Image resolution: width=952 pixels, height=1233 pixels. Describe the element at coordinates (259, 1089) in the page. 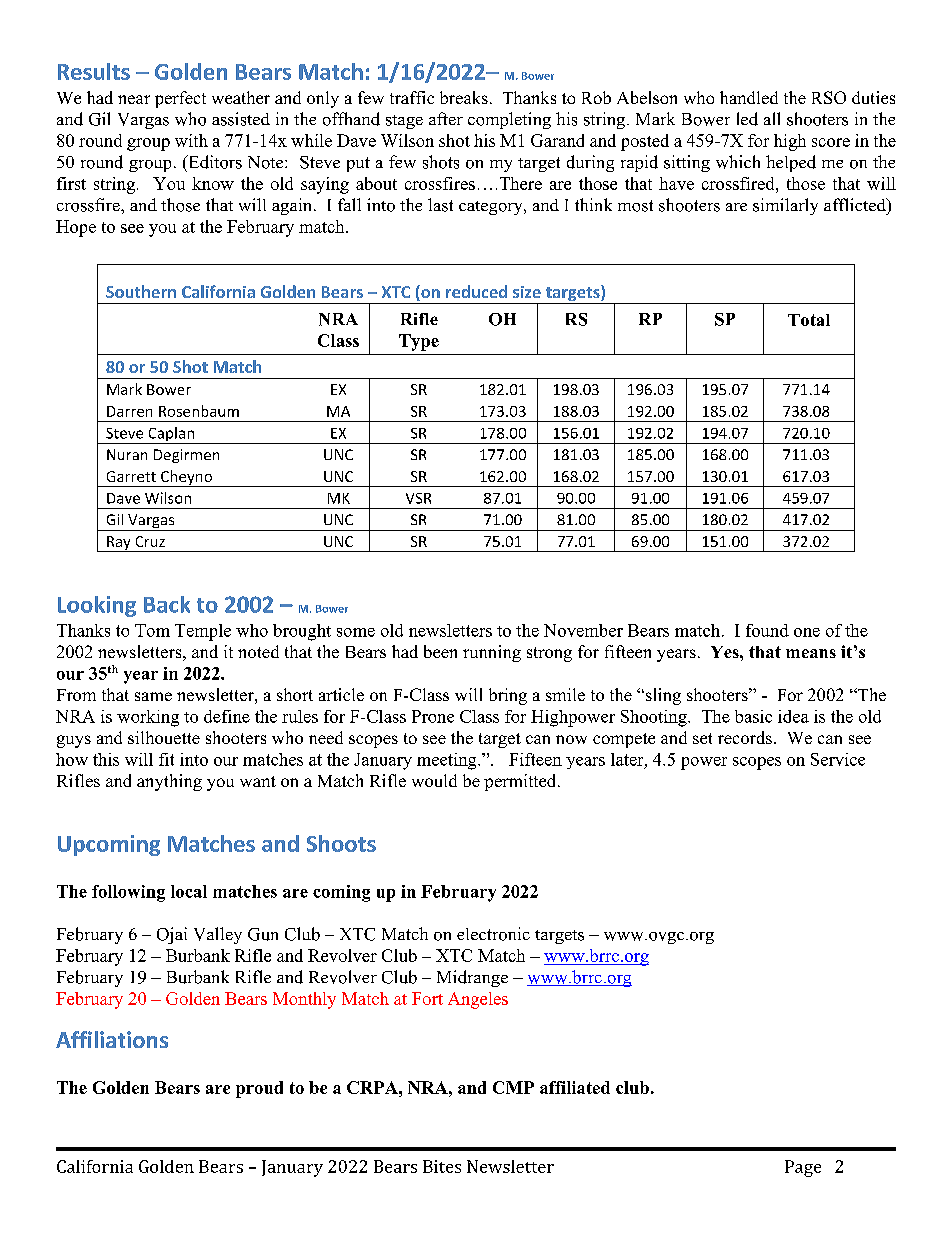

I see `proud` at that location.
